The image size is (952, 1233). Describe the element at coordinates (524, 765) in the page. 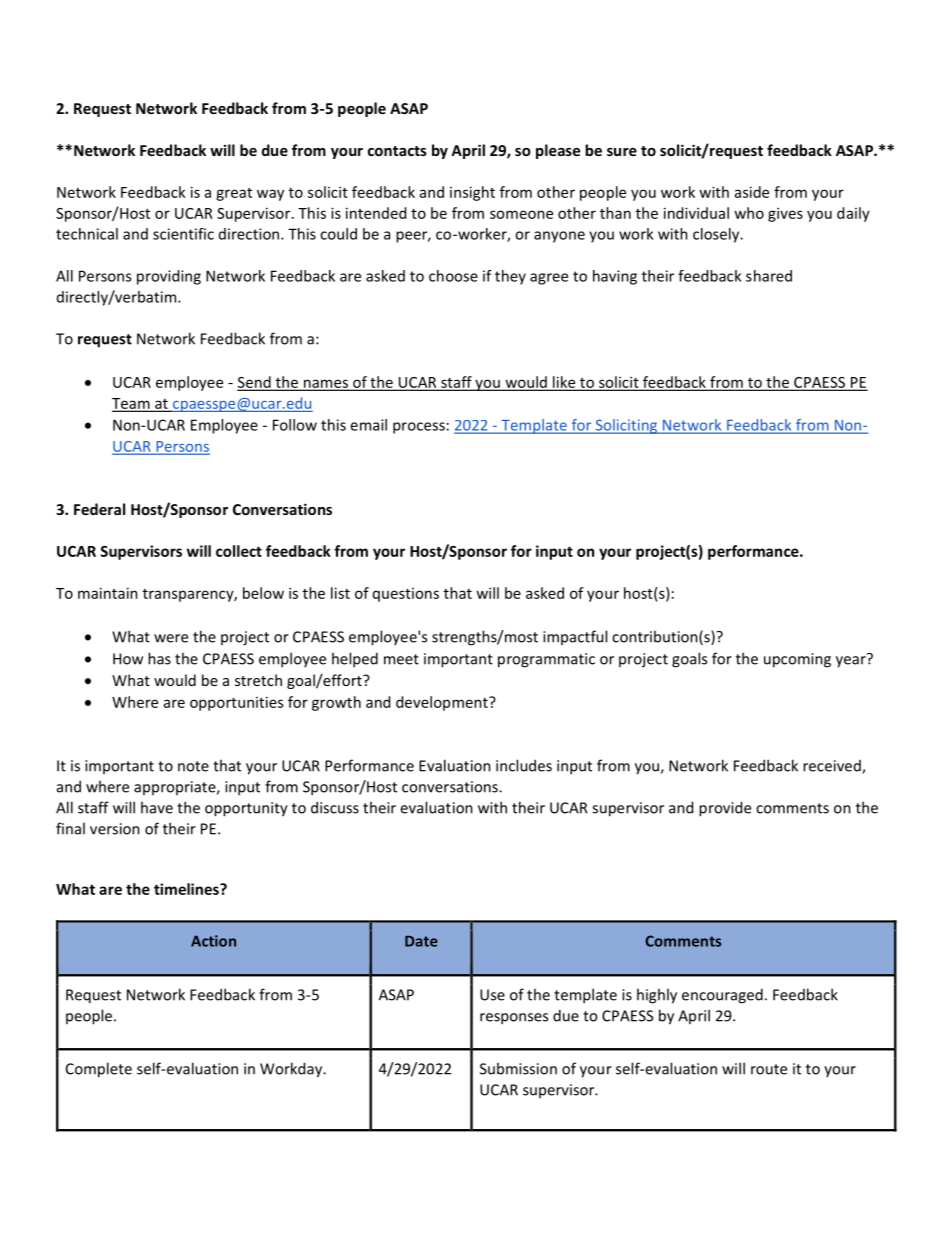

I see `includes` at that location.
